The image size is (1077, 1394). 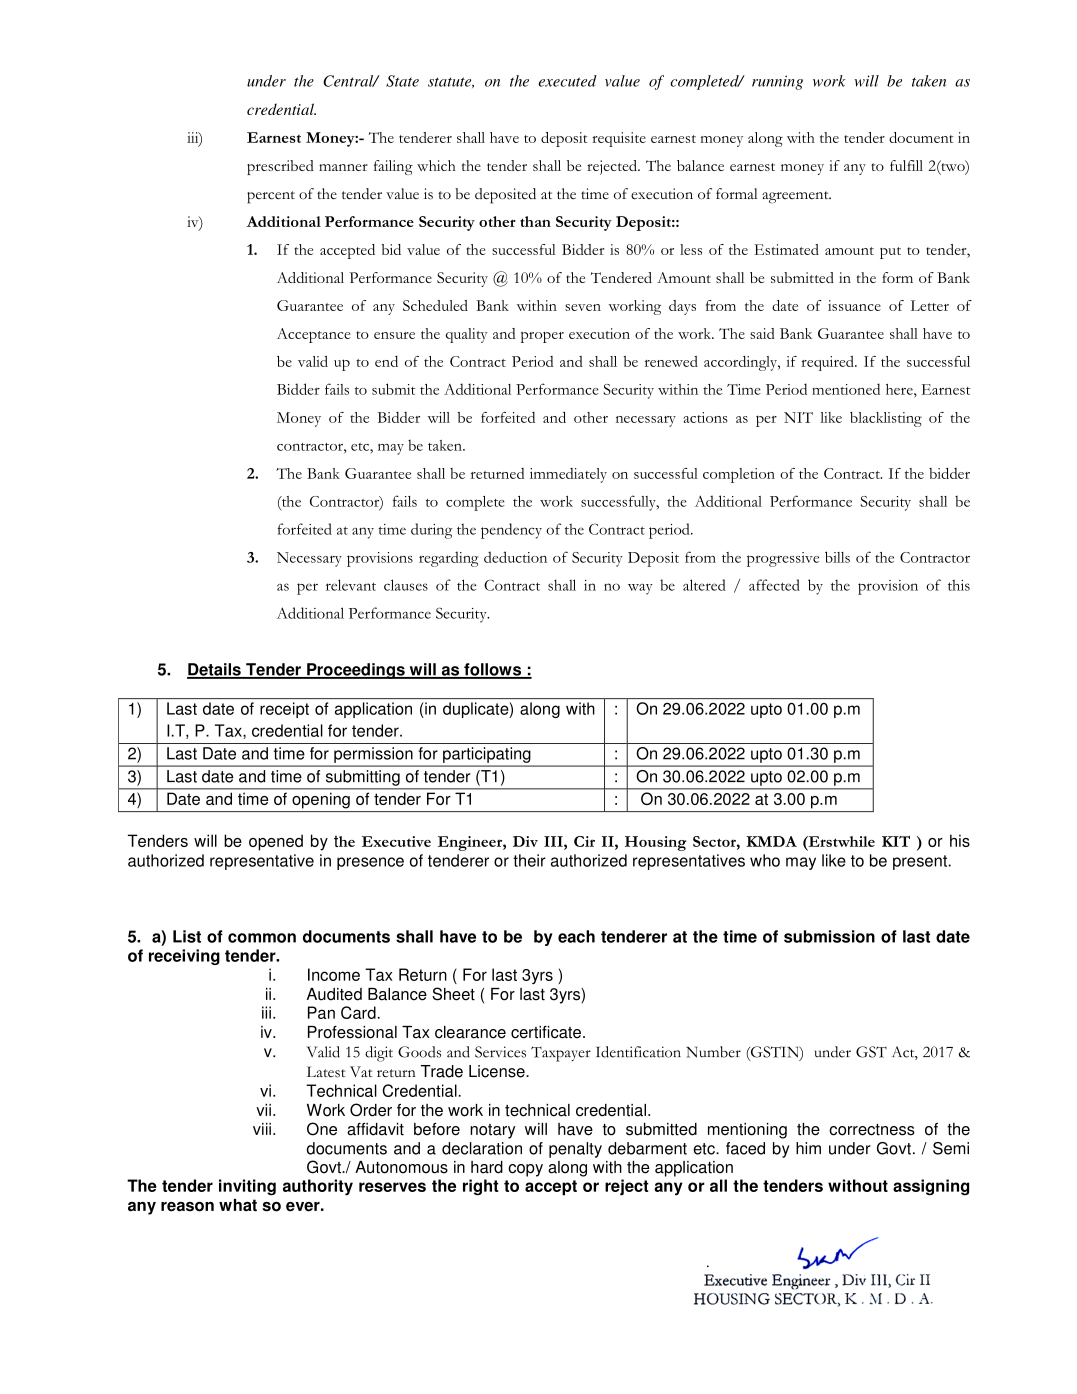 I want to click on follows, so click(x=493, y=670).
